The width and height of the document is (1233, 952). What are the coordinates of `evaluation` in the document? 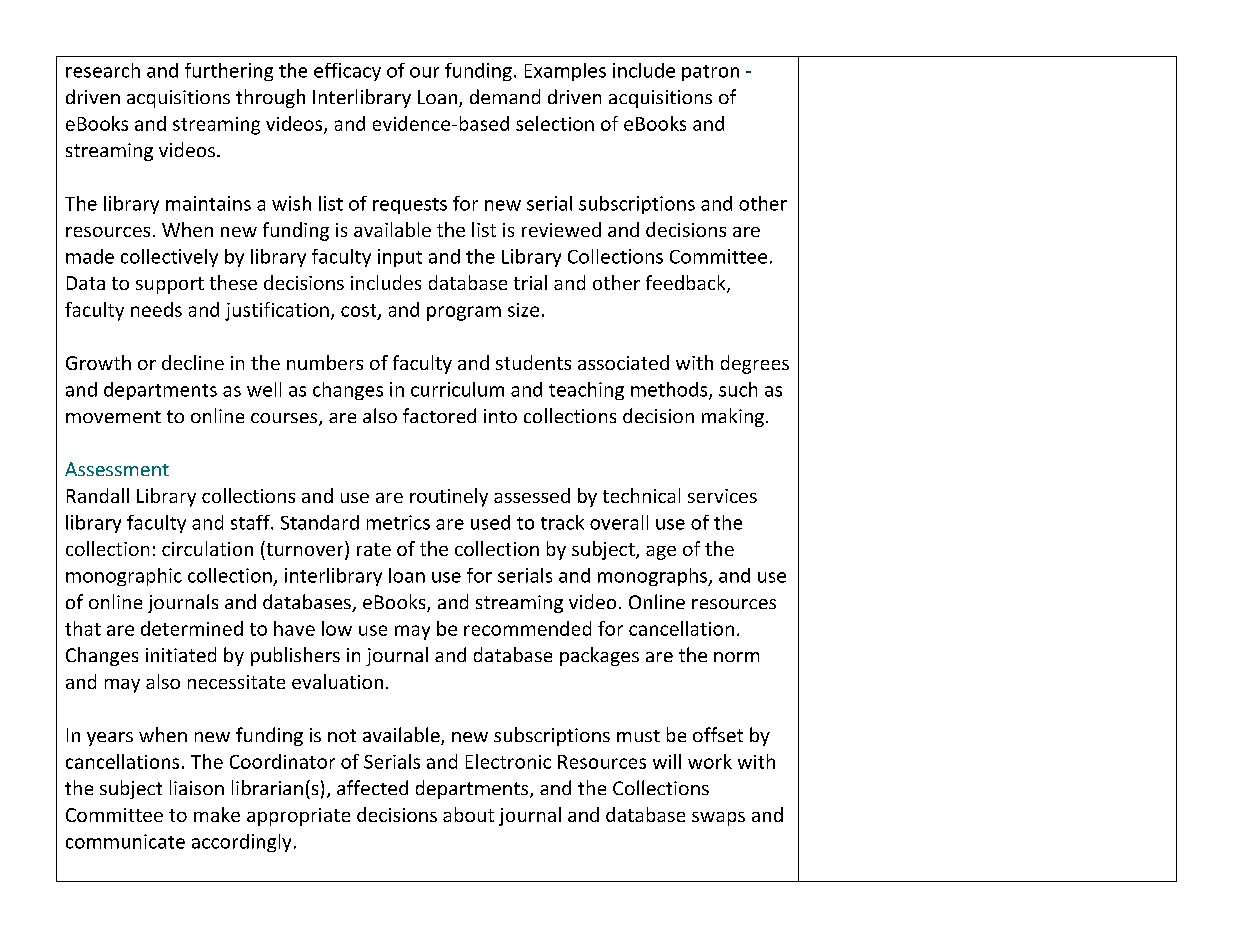 It's located at (337, 681).
